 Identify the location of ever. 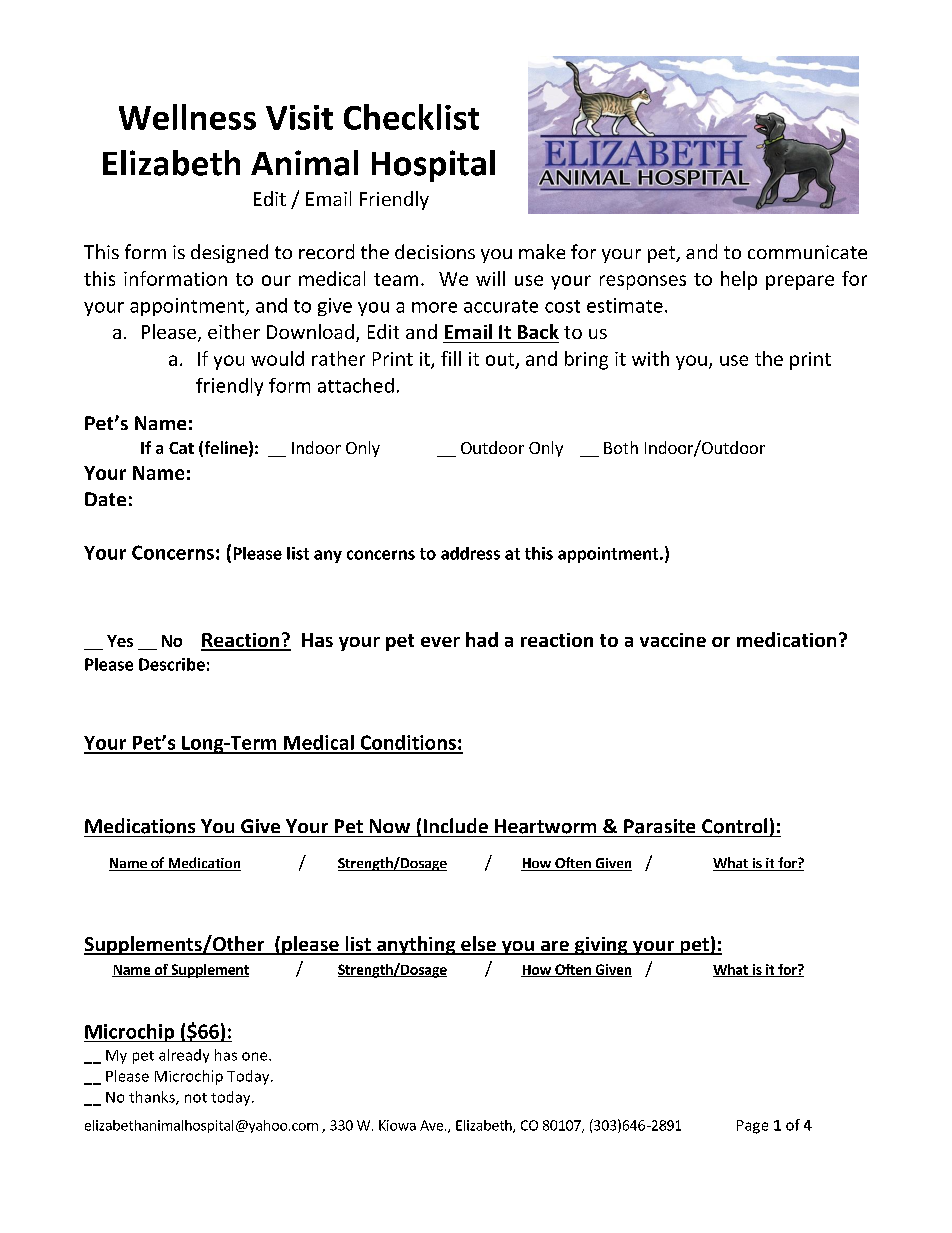
(440, 642).
